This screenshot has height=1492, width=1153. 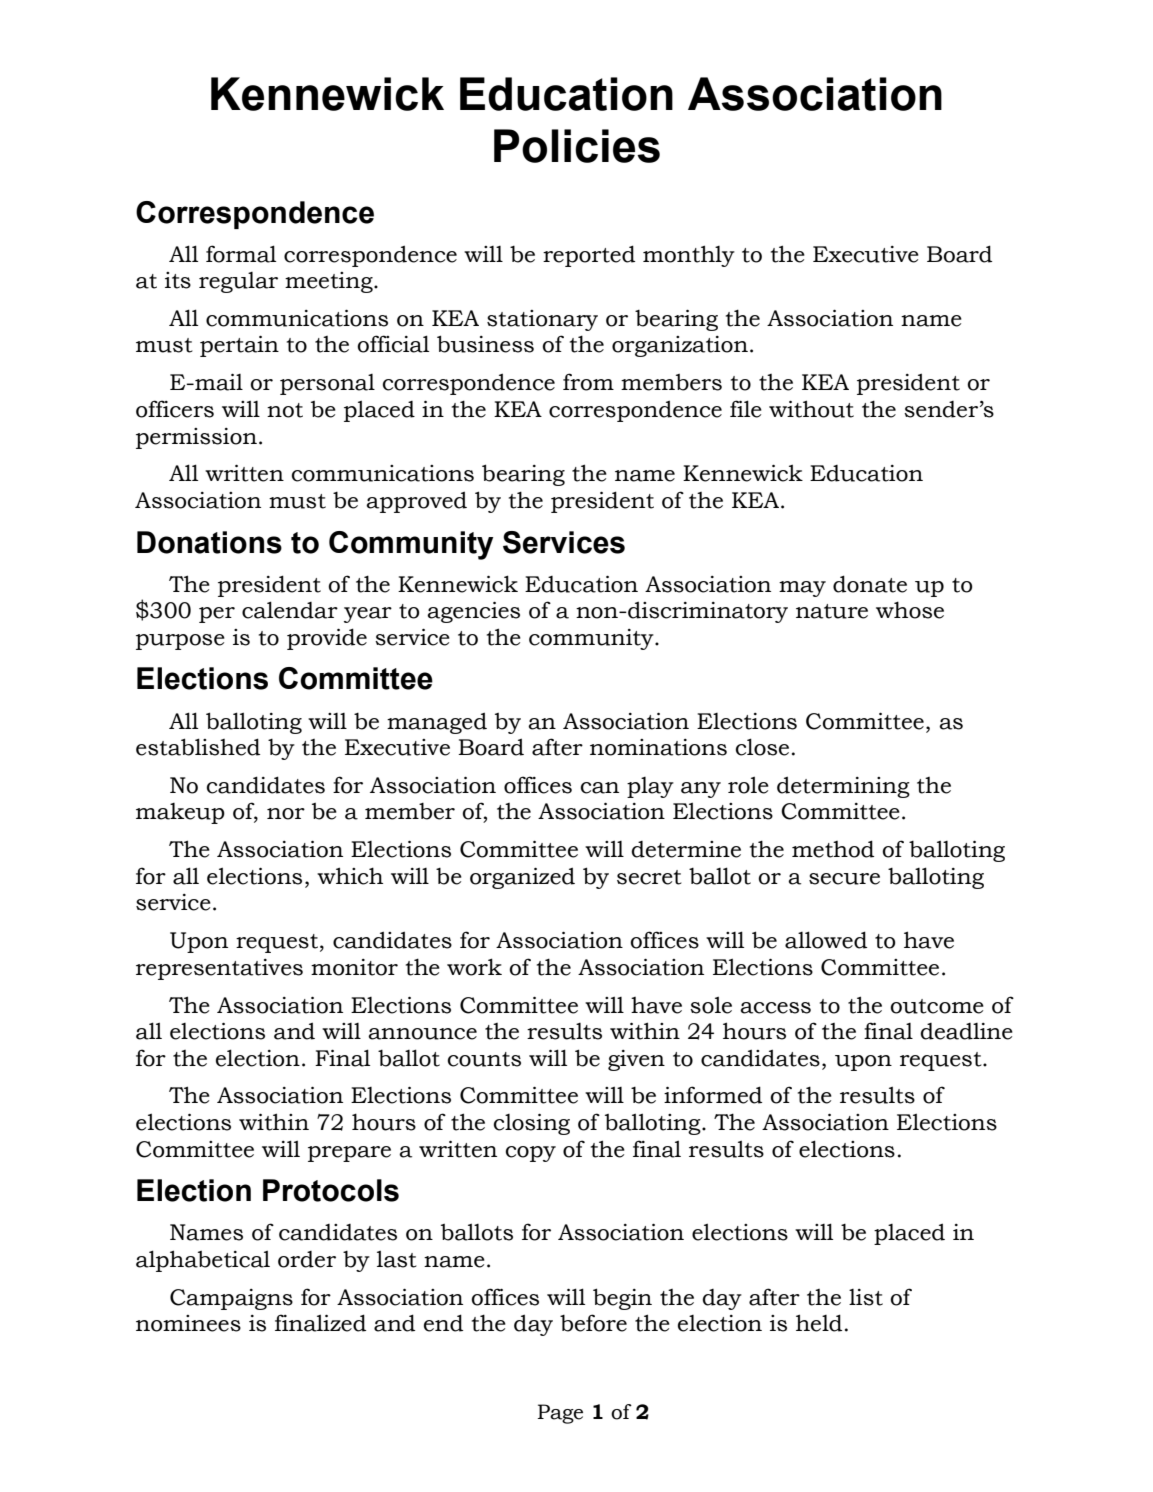 I want to click on monthly, so click(x=689, y=256).
